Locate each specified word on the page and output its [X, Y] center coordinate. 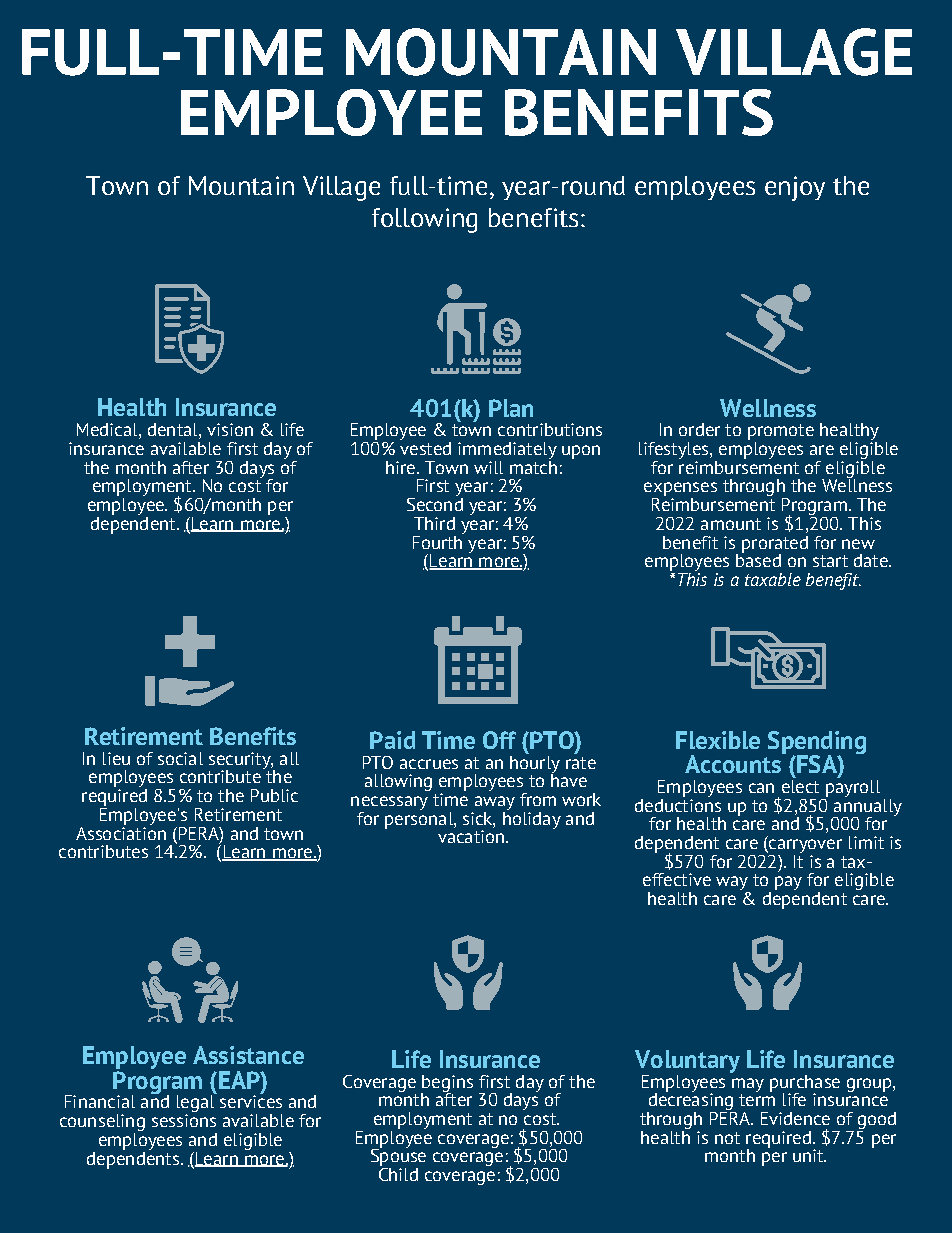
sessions [184, 1119]
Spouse [398, 1157]
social [180, 758]
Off [499, 740]
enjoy [795, 188]
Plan [511, 408]
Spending [817, 743]
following [424, 220]
